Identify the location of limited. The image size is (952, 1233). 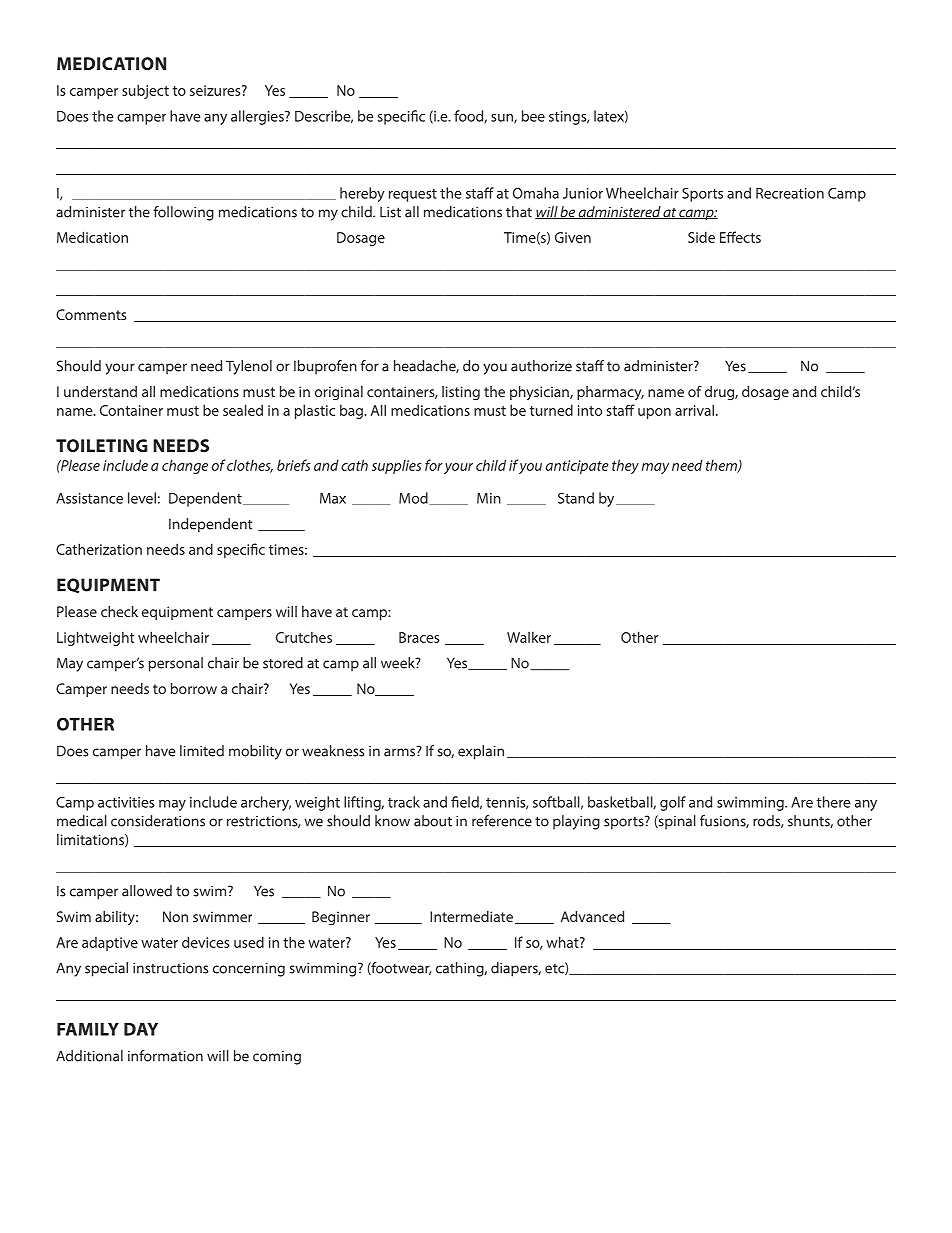
(202, 751).
